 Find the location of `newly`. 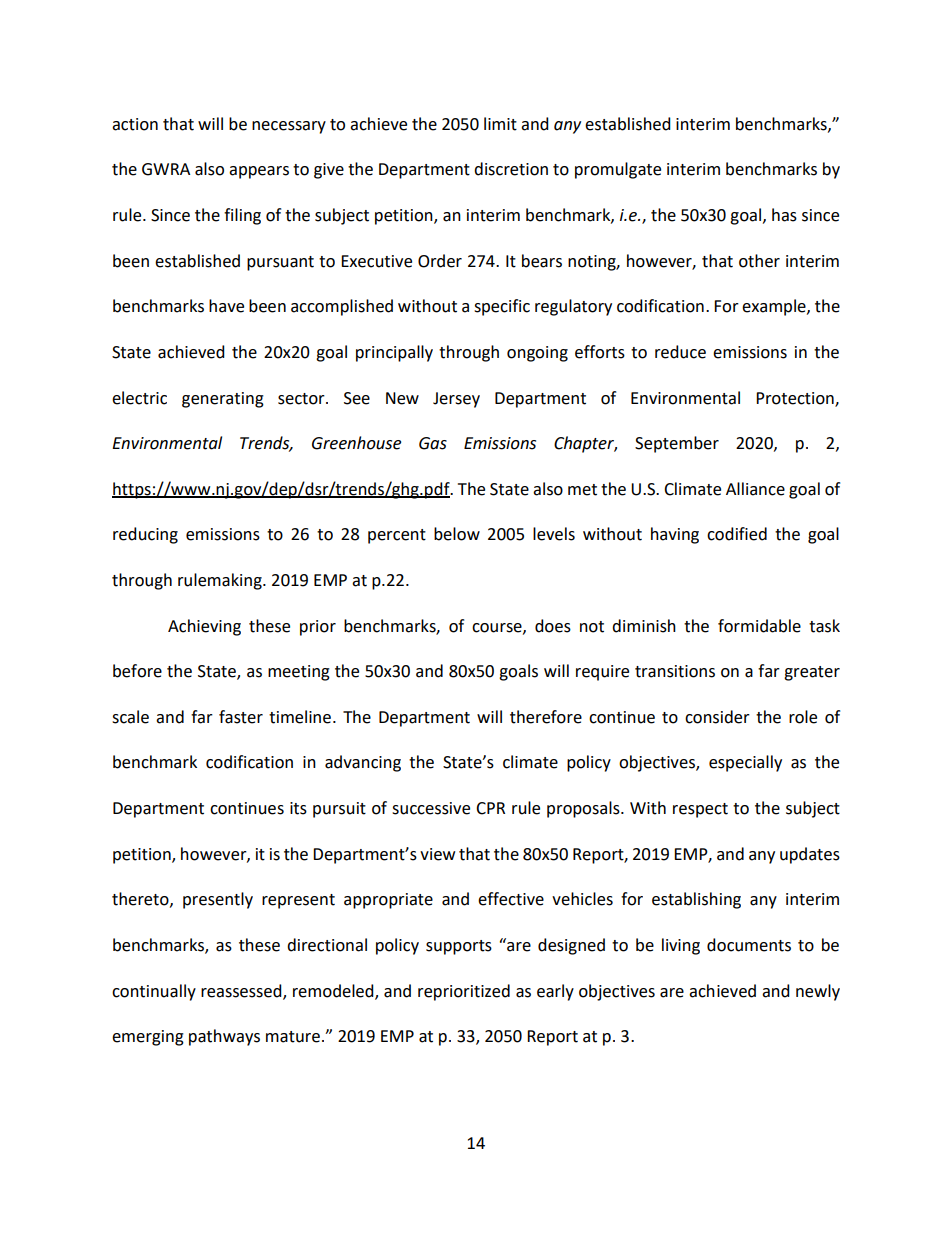

newly is located at coordinates (818, 992).
